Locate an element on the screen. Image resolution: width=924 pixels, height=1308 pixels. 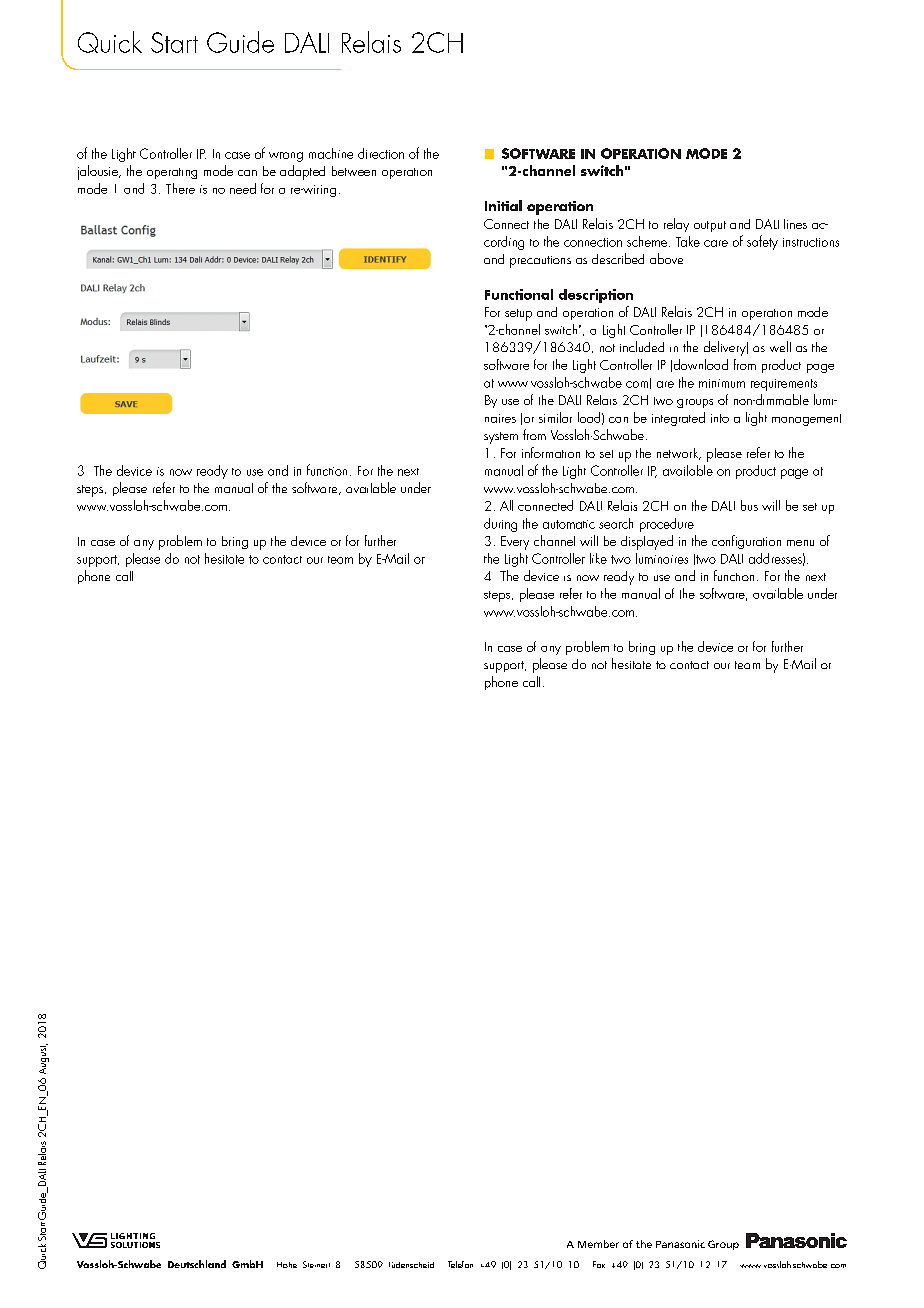
information is located at coordinates (551, 452).
